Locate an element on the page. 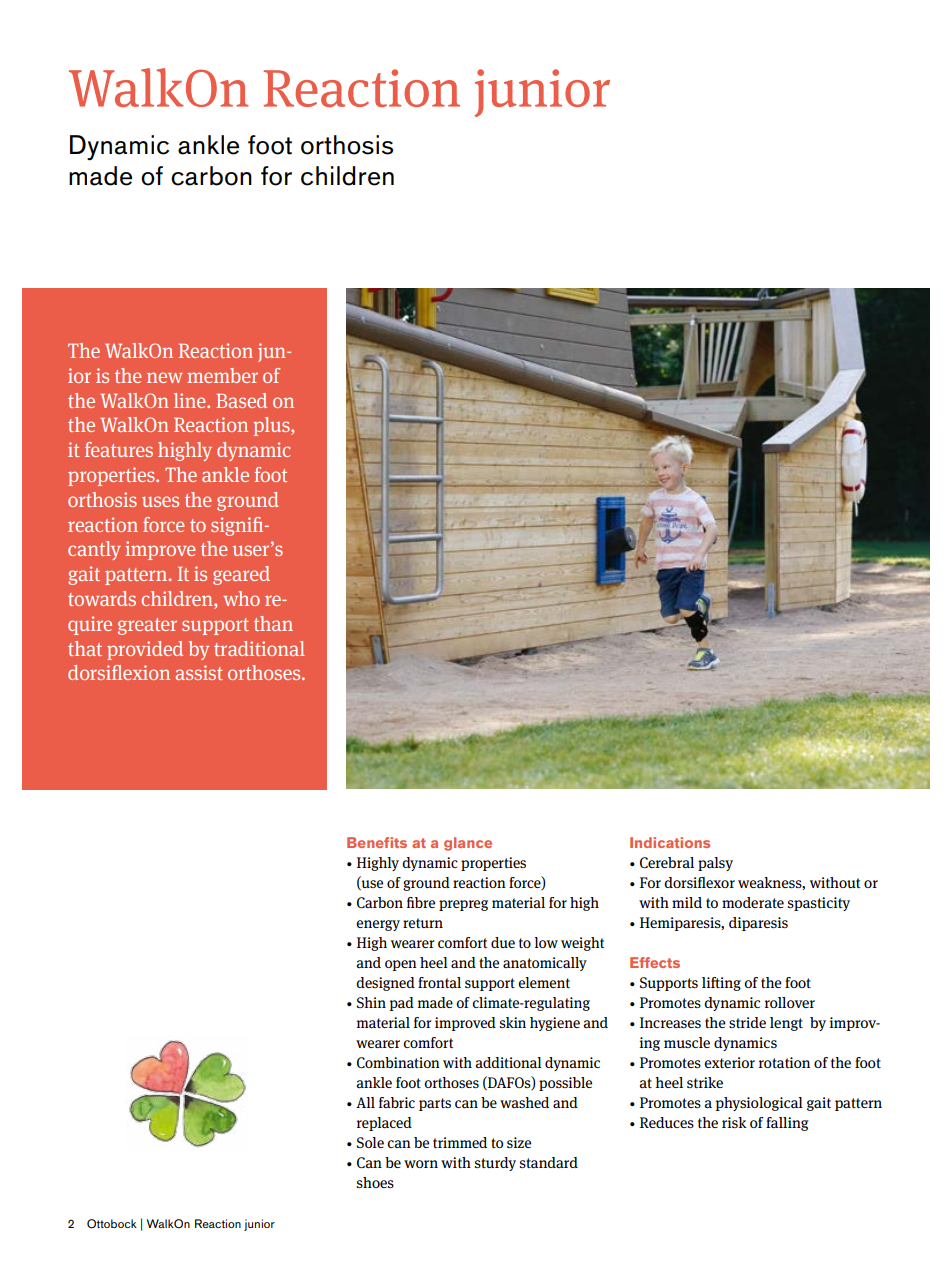 This page has width=952, height=1270. than is located at coordinates (273, 623).
